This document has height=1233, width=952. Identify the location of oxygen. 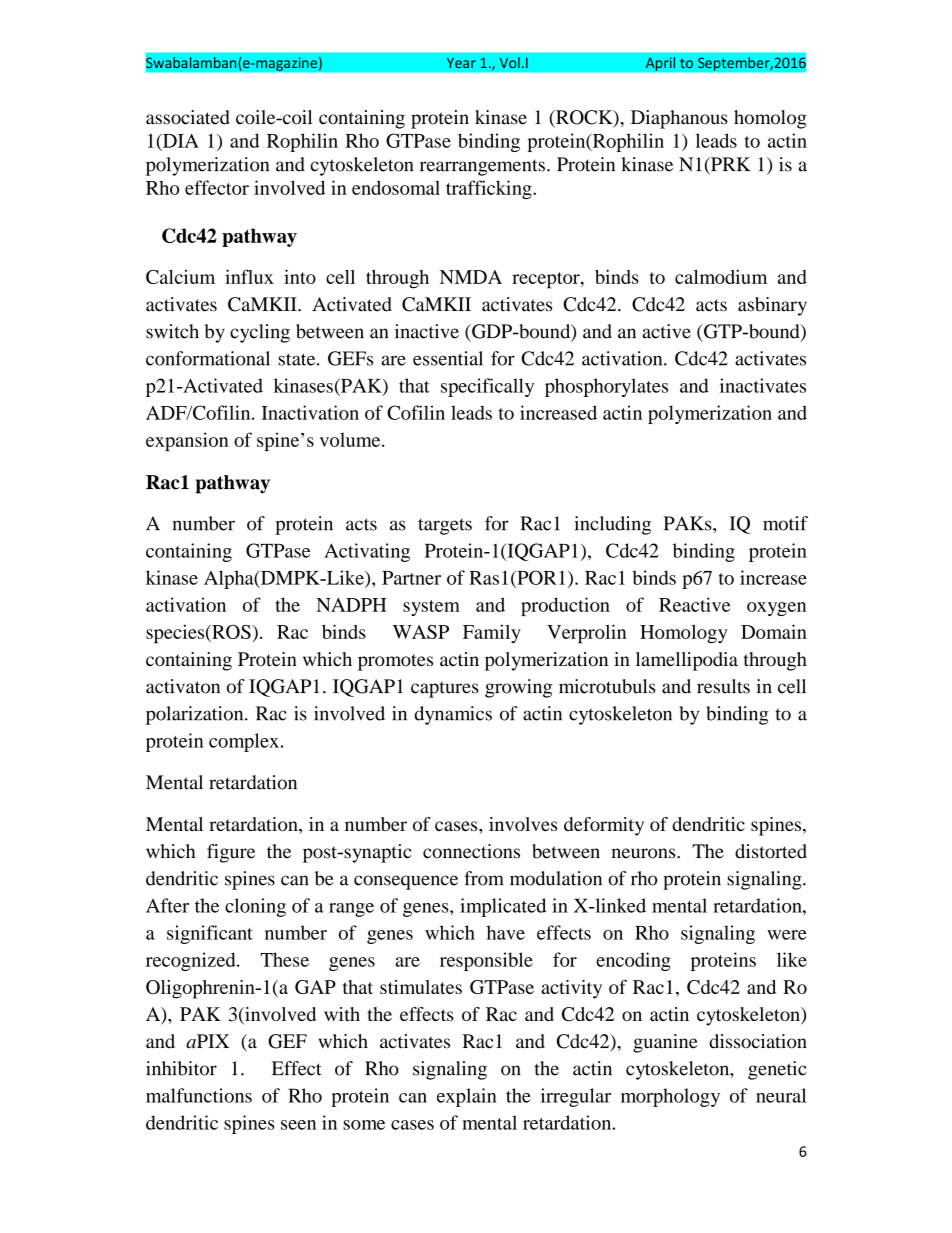
(776, 609).
